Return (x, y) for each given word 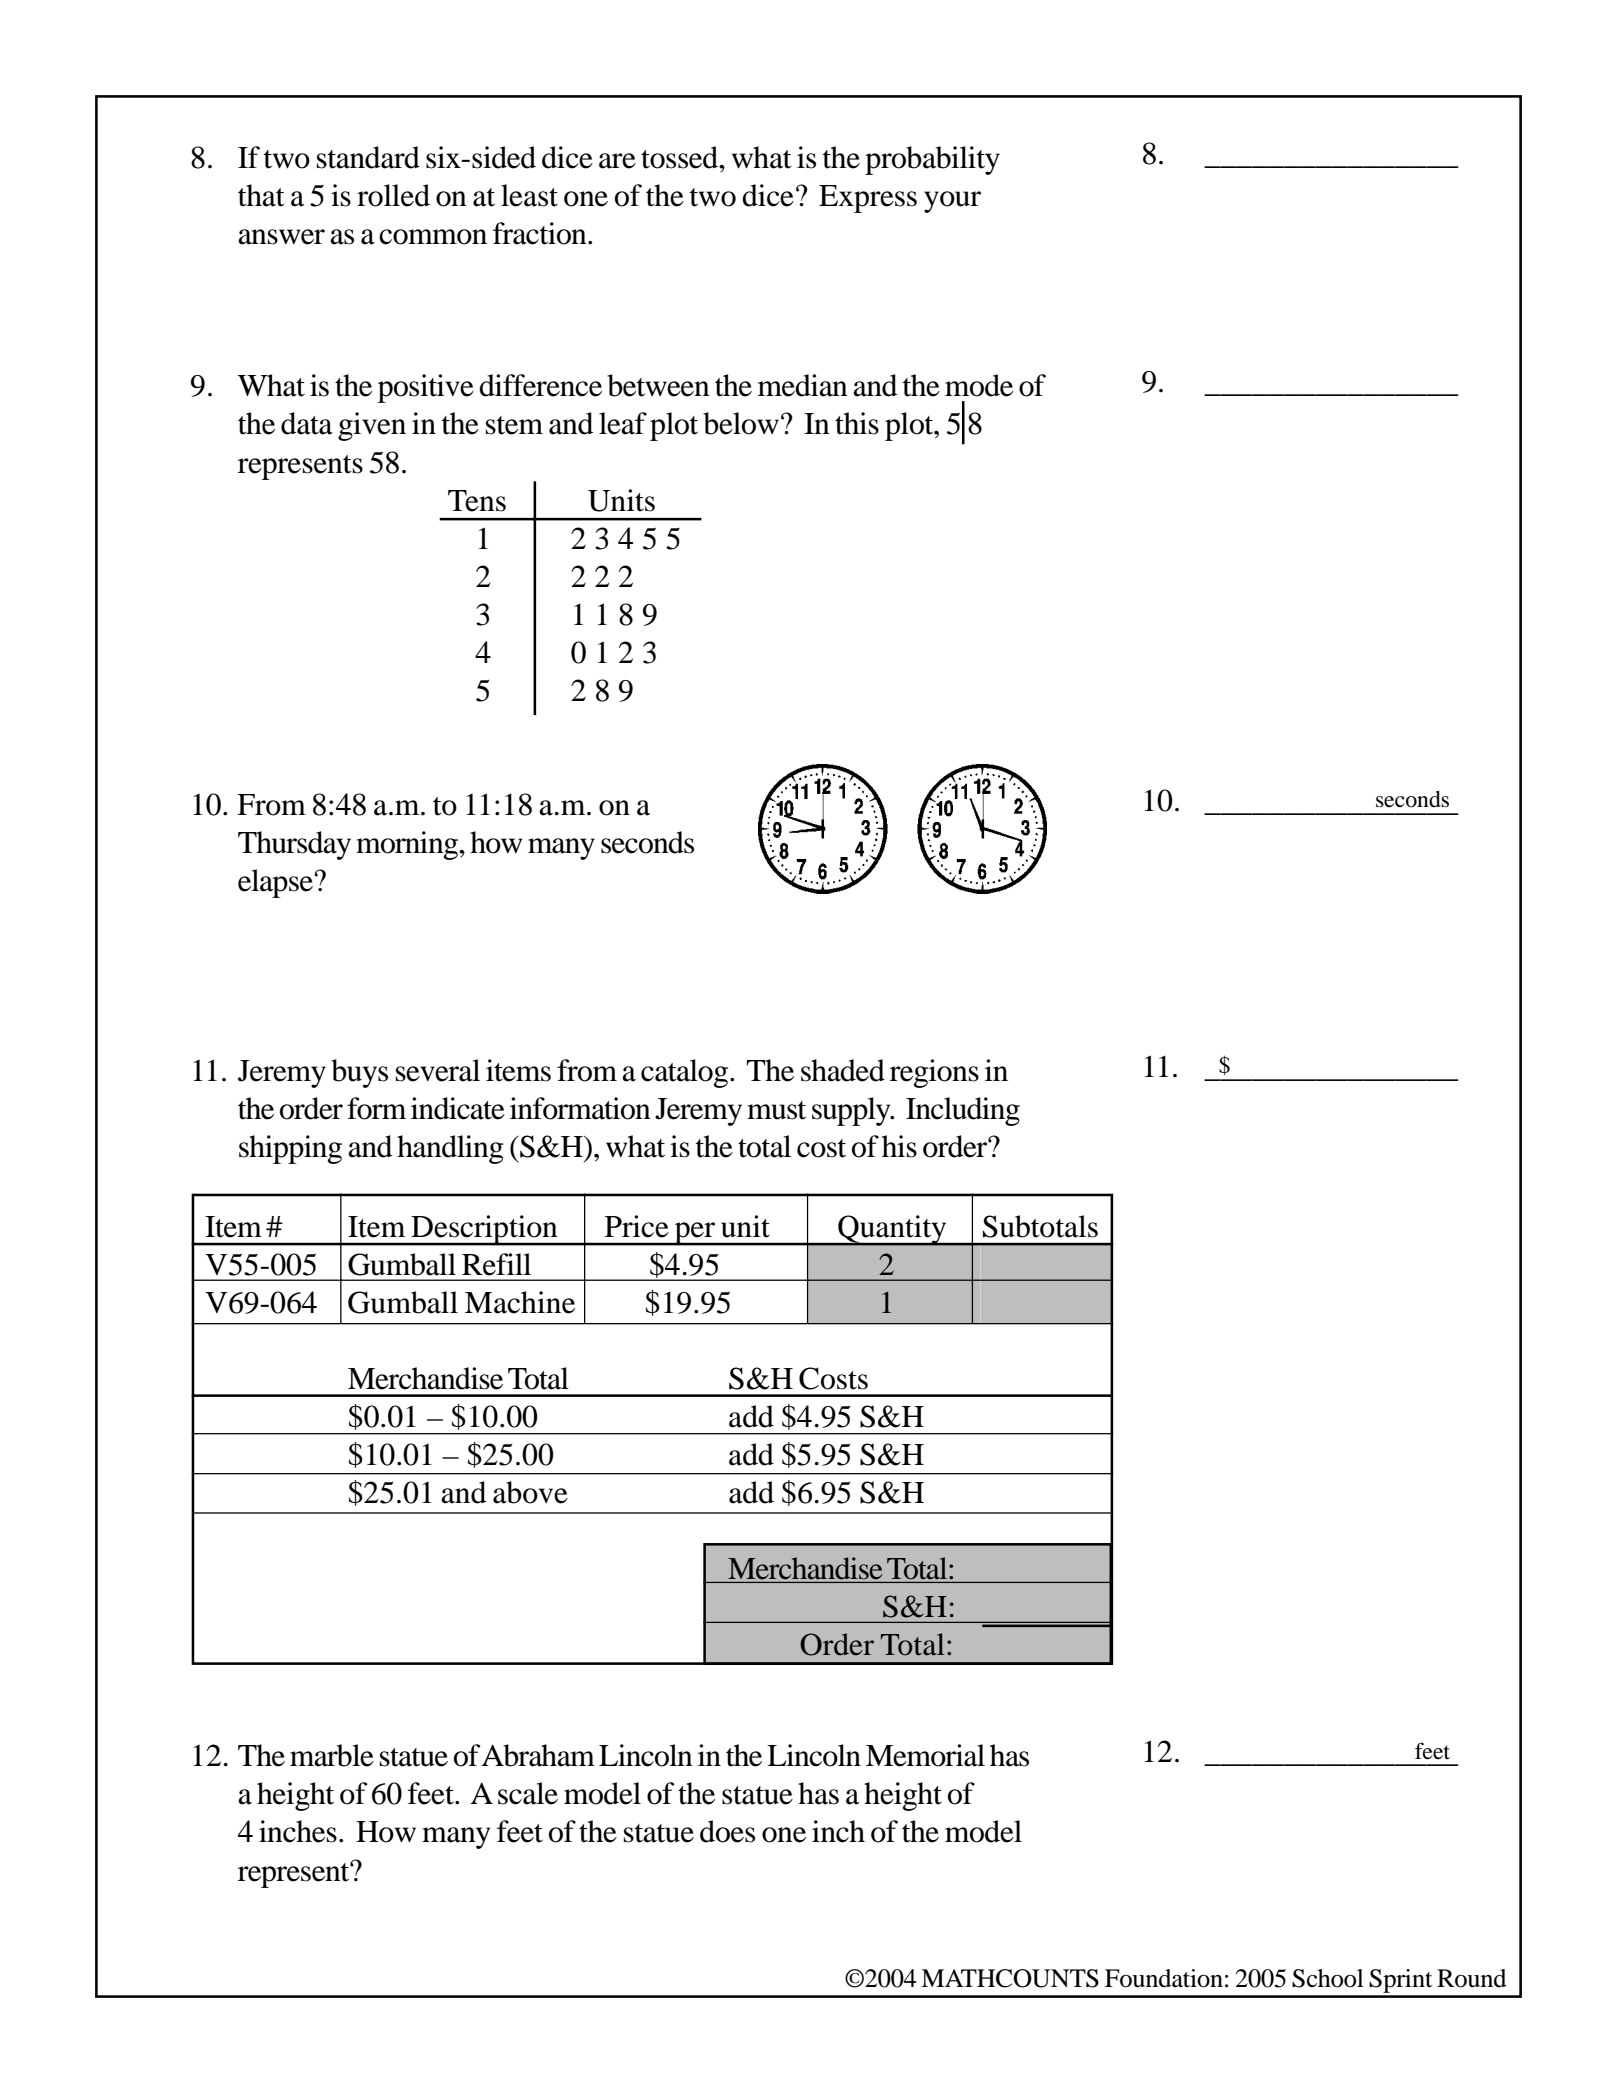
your (952, 202)
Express (868, 199)
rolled (393, 195)
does (727, 1831)
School (1328, 1978)
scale (528, 1793)
